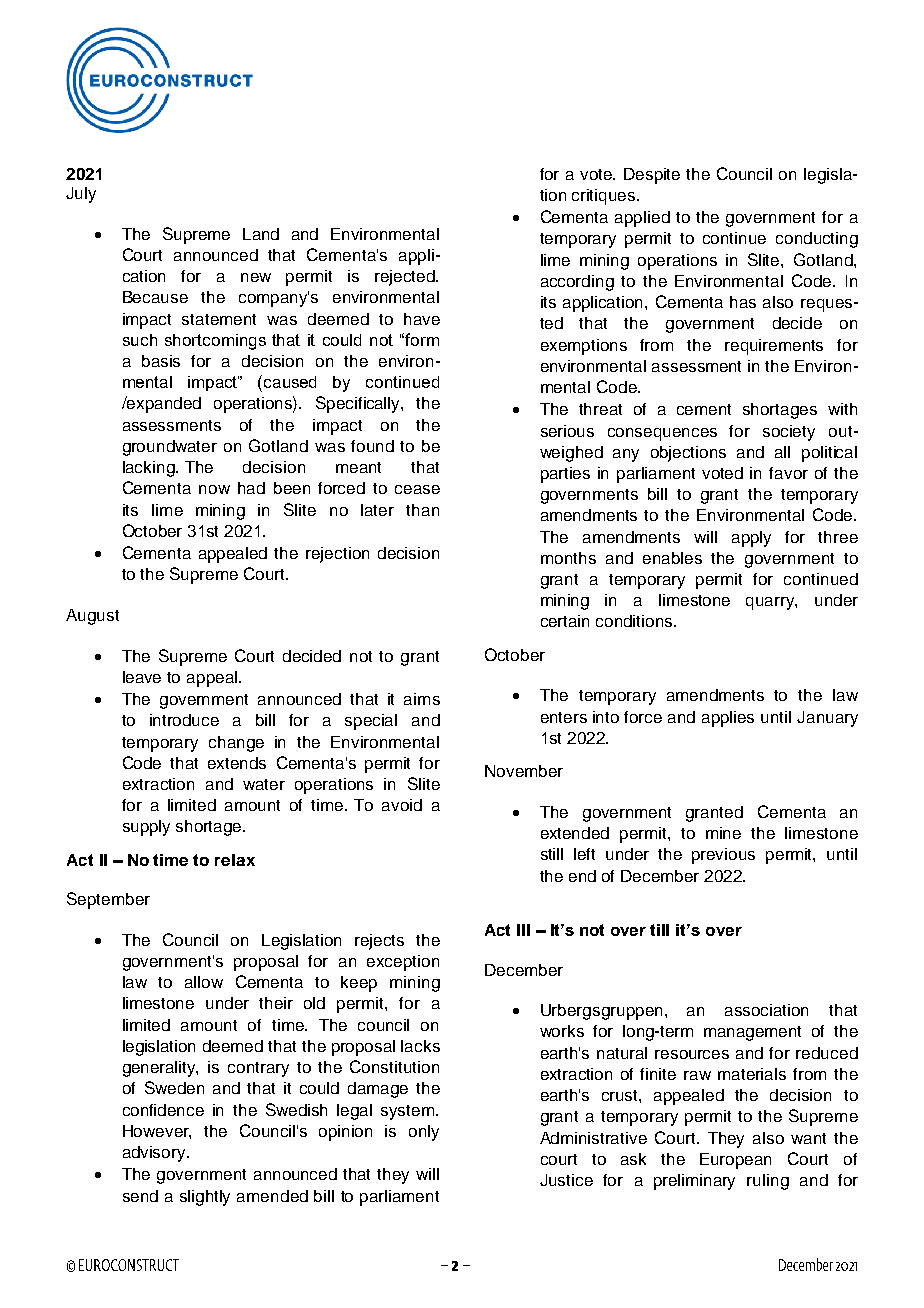  I want to click on rejected, so click(406, 278).
